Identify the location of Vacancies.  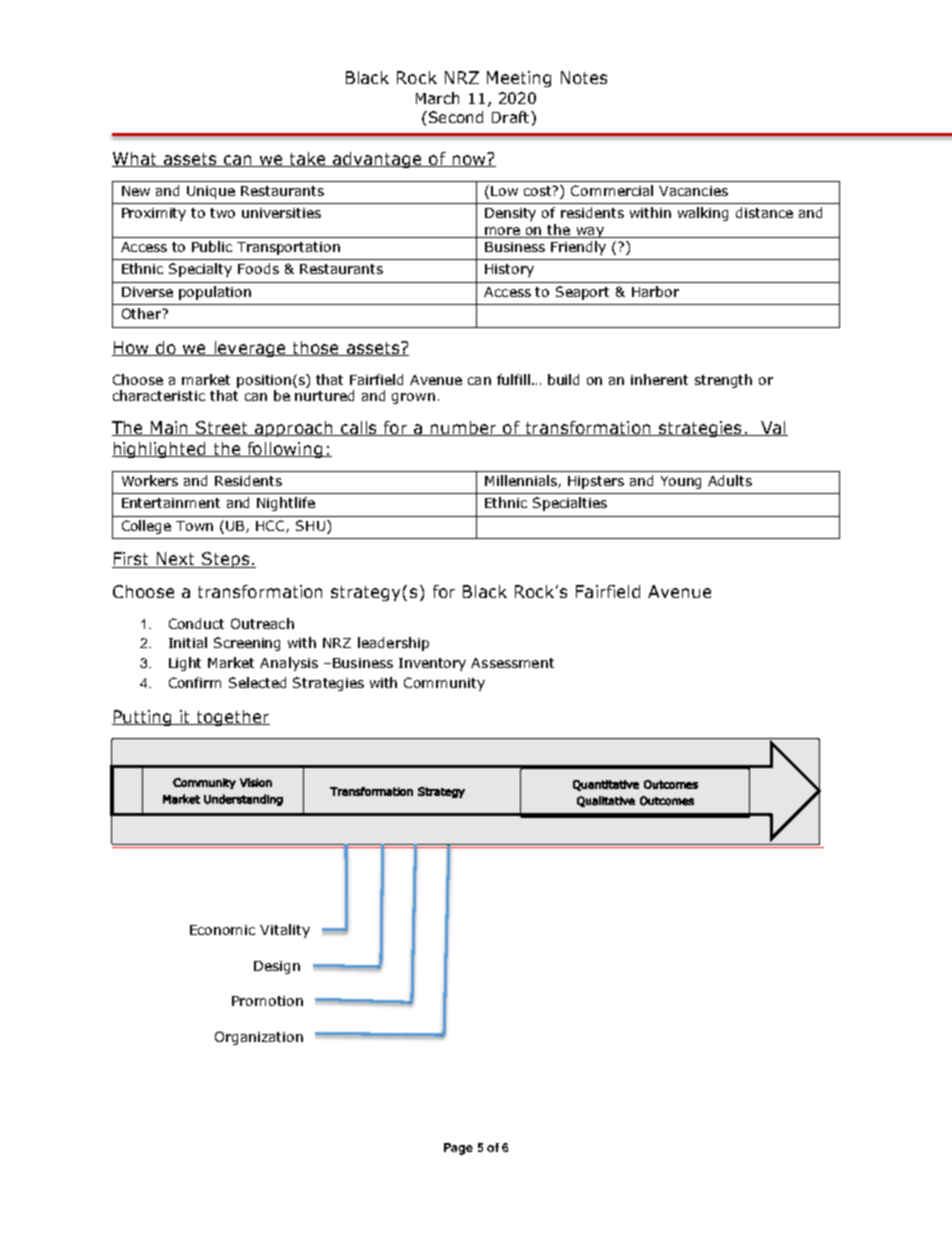
(693, 191).
